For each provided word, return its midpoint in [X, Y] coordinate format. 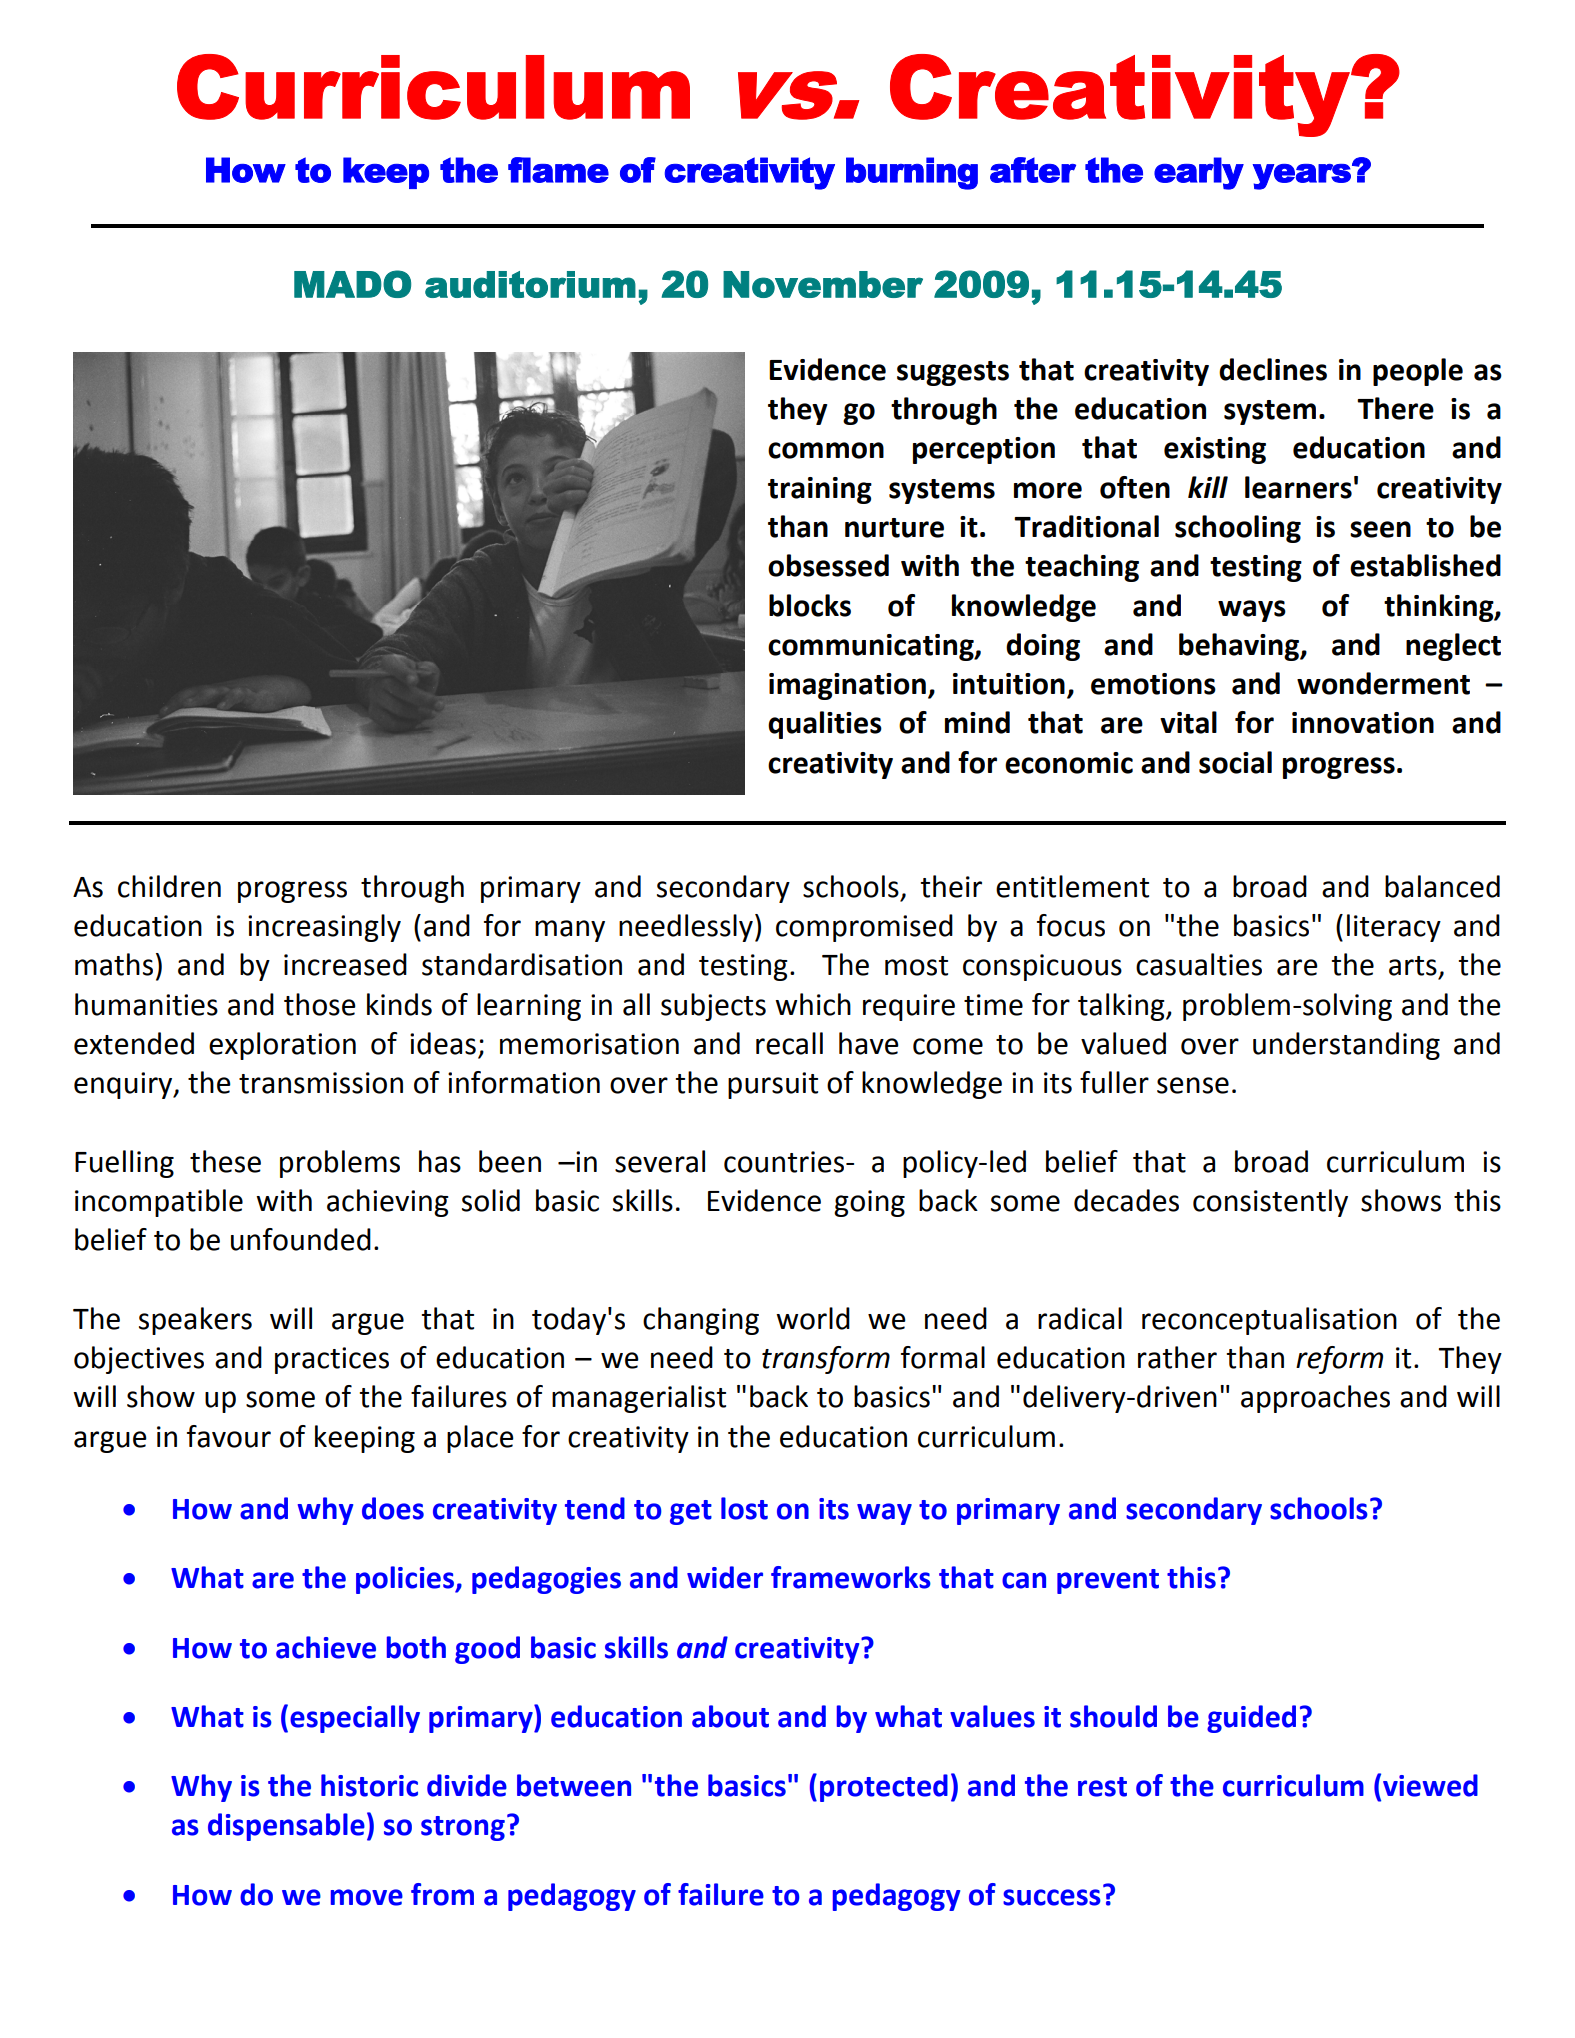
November [823, 284]
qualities [825, 725]
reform [1339, 1360]
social [1235, 762]
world [813, 1318]
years [1303, 176]
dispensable [286, 1827]
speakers [195, 1321]
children [169, 886]
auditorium [530, 284]
